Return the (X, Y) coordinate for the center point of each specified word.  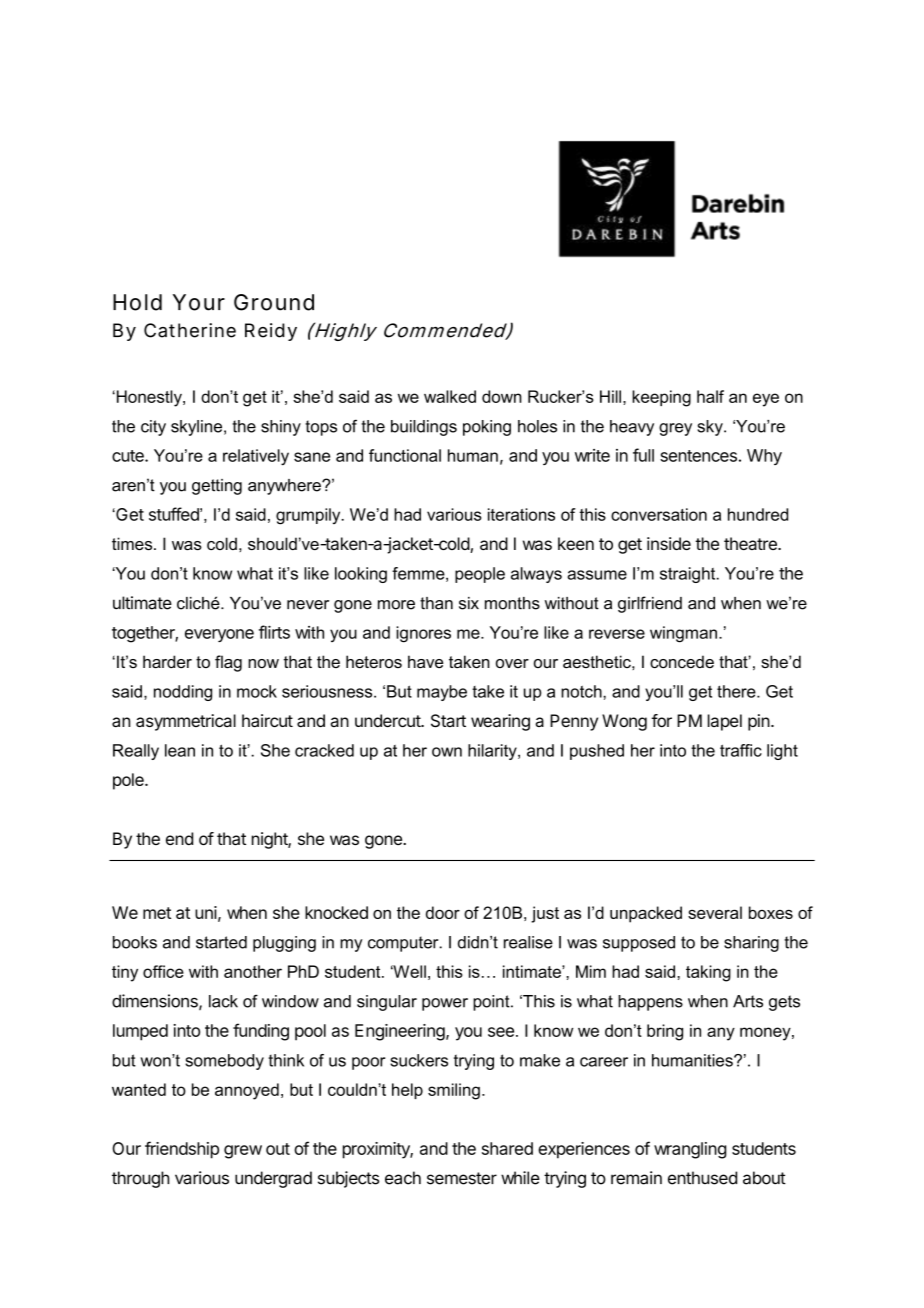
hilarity (493, 752)
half (710, 396)
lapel (725, 722)
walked (450, 396)
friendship (182, 1150)
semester (462, 1178)
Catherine (190, 330)
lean (180, 750)
